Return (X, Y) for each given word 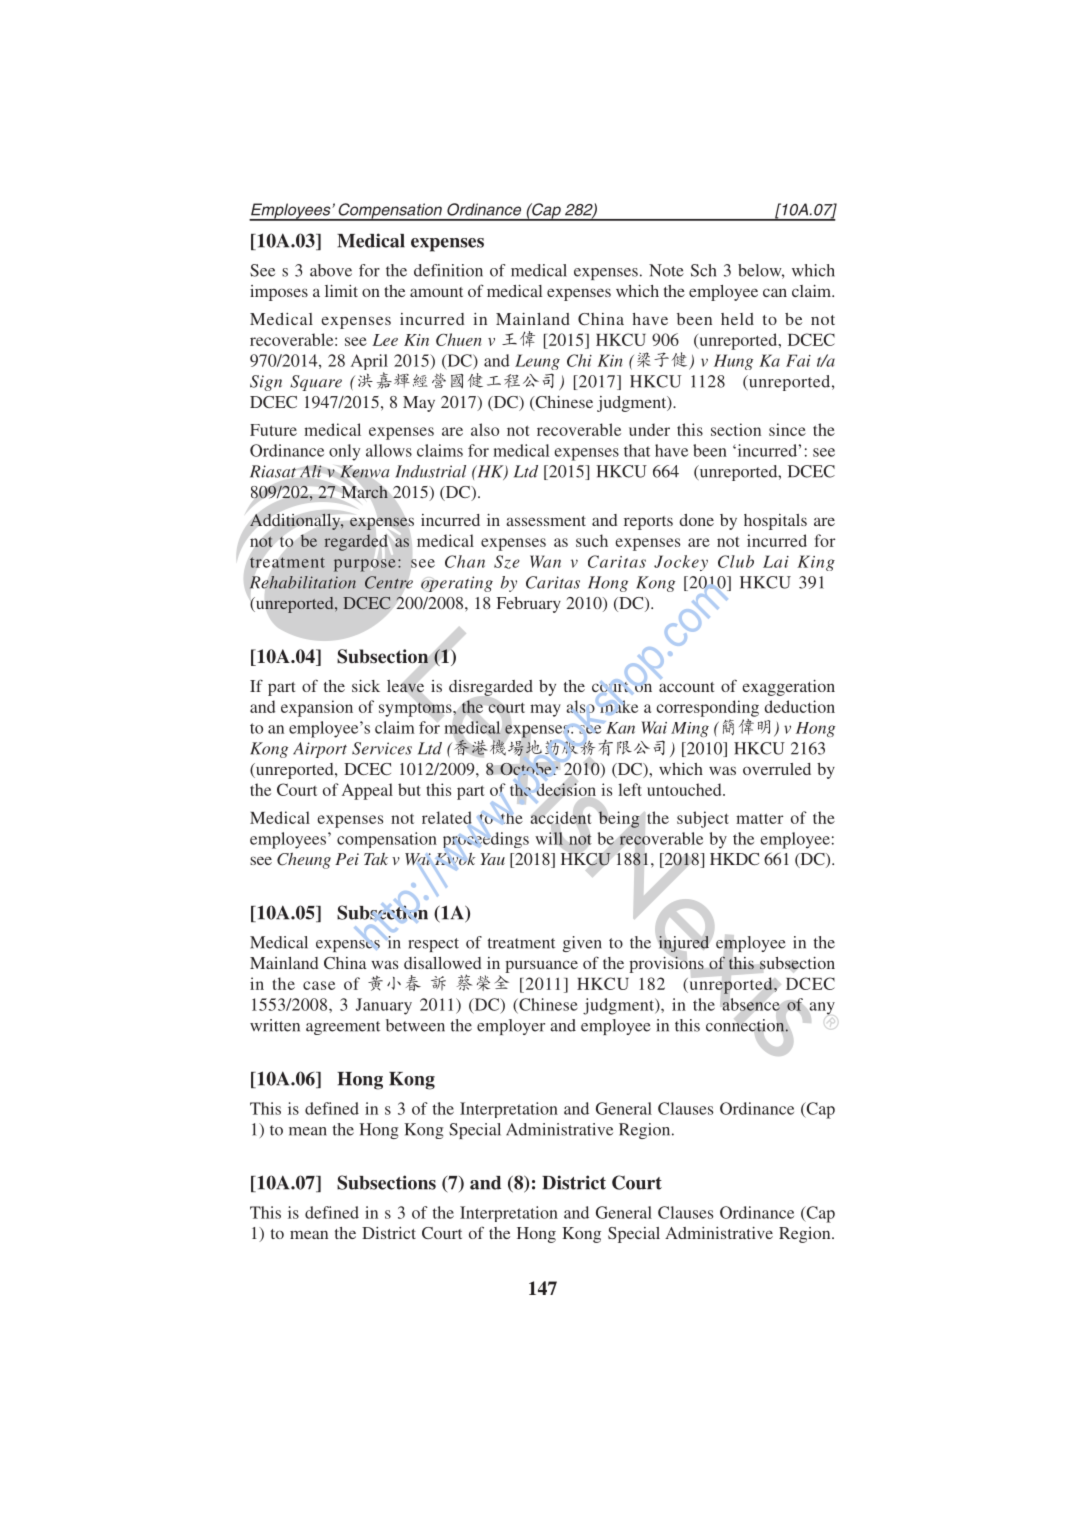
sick (366, 686)
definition (448, 270)
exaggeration (788, 688)
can (775, 292)
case (319, 985)
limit (341, 291)
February (529, 605)
